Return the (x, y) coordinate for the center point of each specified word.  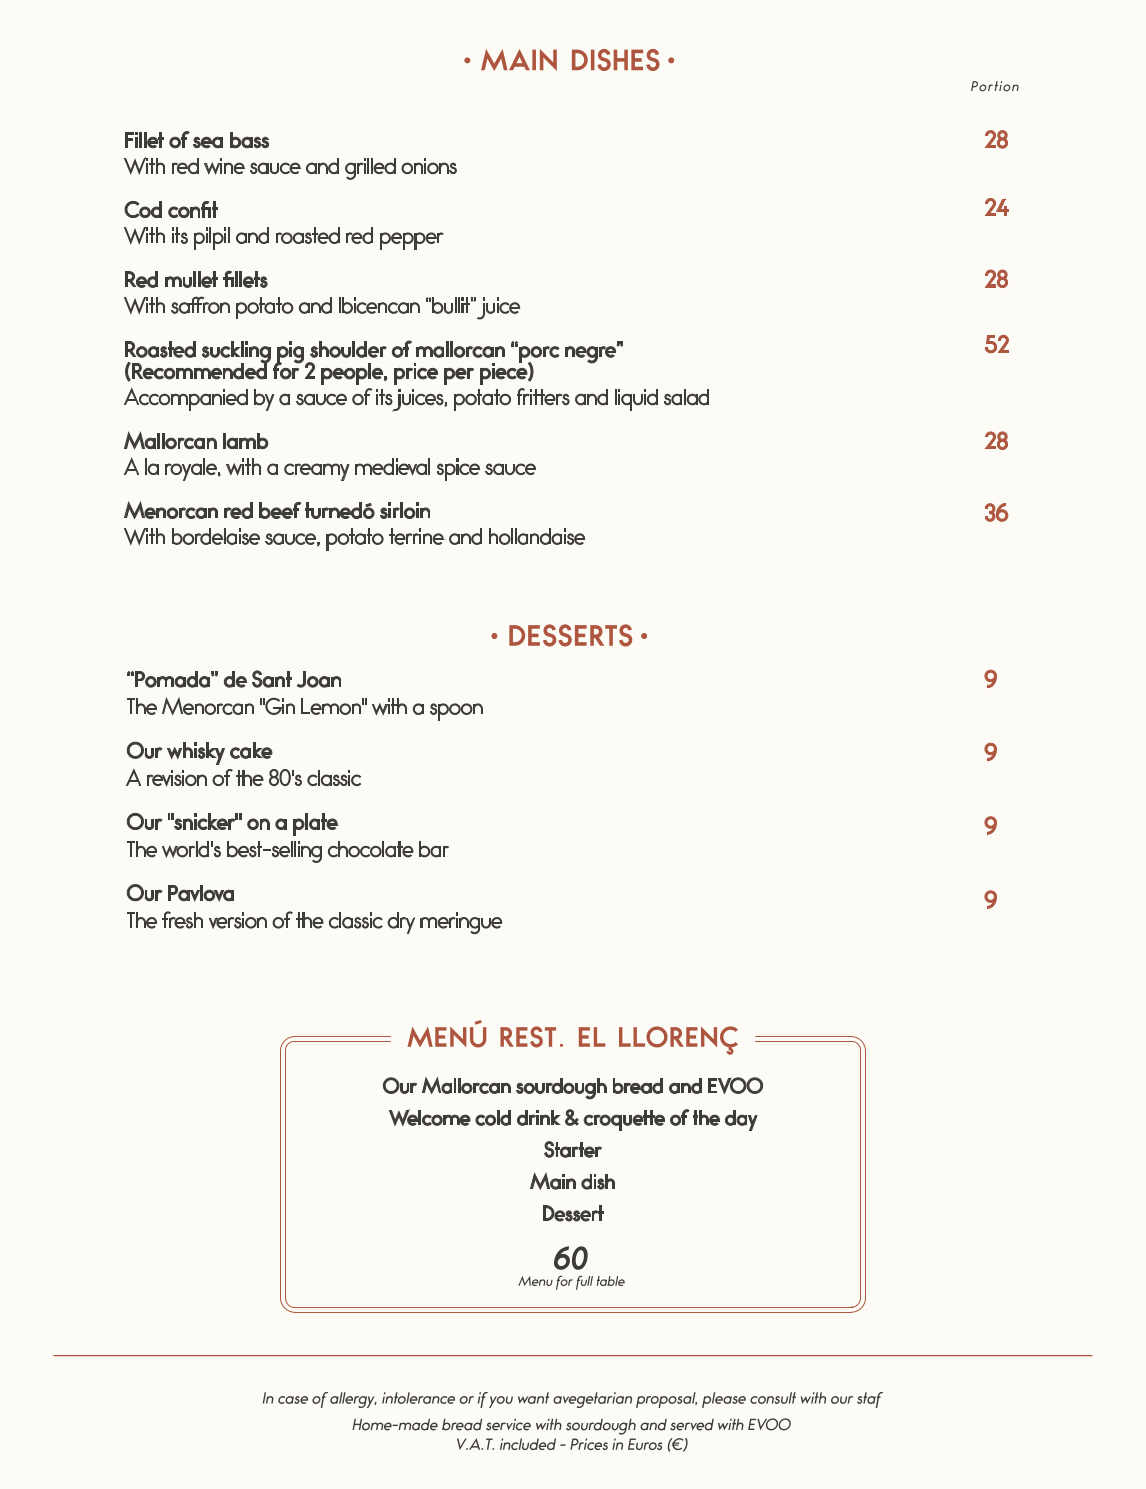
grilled (370, 169)
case (293, 1400)
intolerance (418, 1398)
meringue (461, 923)
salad (686, 397)
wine (224, 166)
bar (434, 849)
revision (177, 778)
